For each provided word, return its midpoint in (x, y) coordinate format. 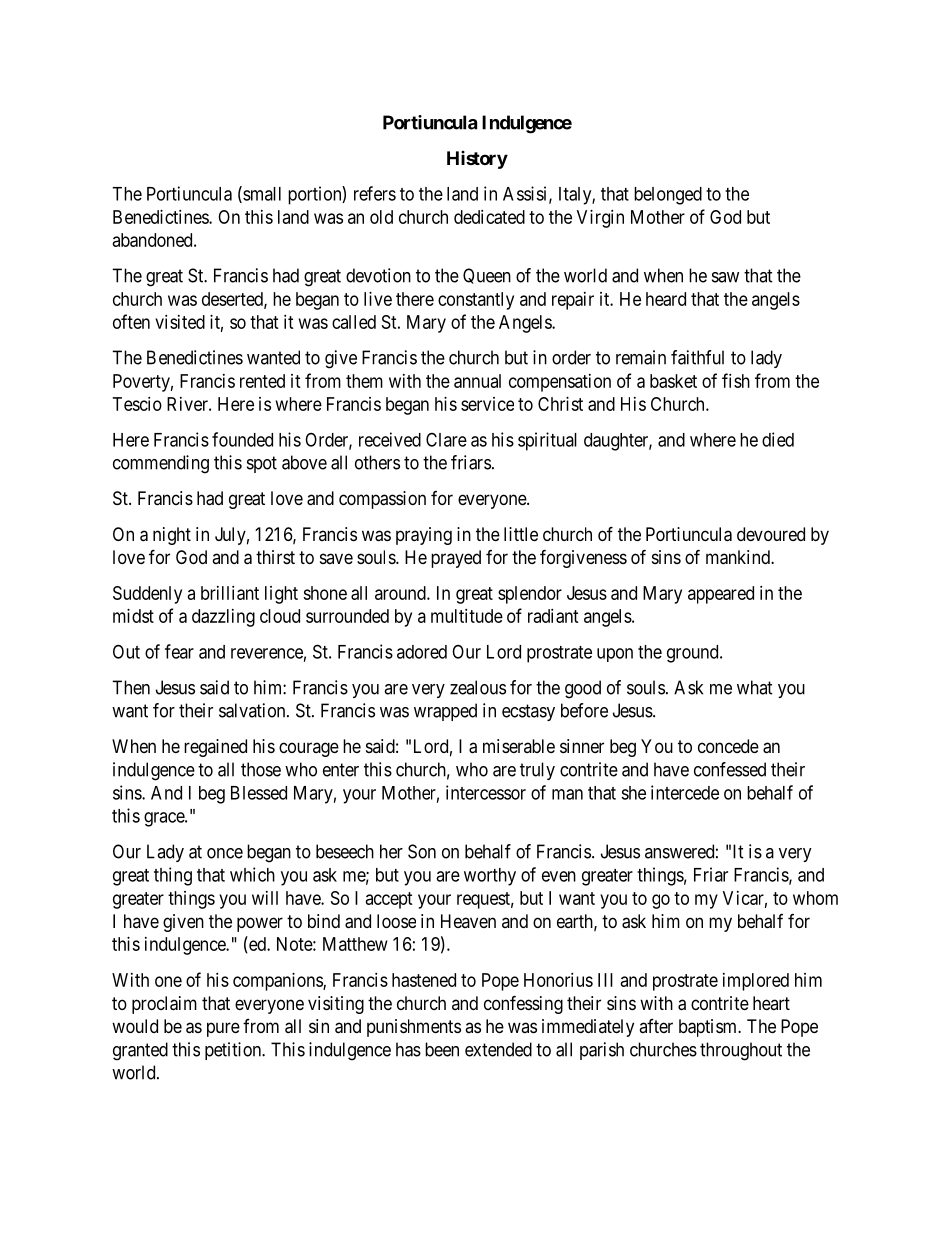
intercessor (486, 792)
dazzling (223, 618)
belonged (668, 196)
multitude (467, 616)
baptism (709, 1028)
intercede (685, 792)
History (477, 160)
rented (262, 381)
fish (736, 380)
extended (498, 1049)
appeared (721, 595)
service (487, 404)
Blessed (259, 793)
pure (223, 1029)
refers (375, 193)
